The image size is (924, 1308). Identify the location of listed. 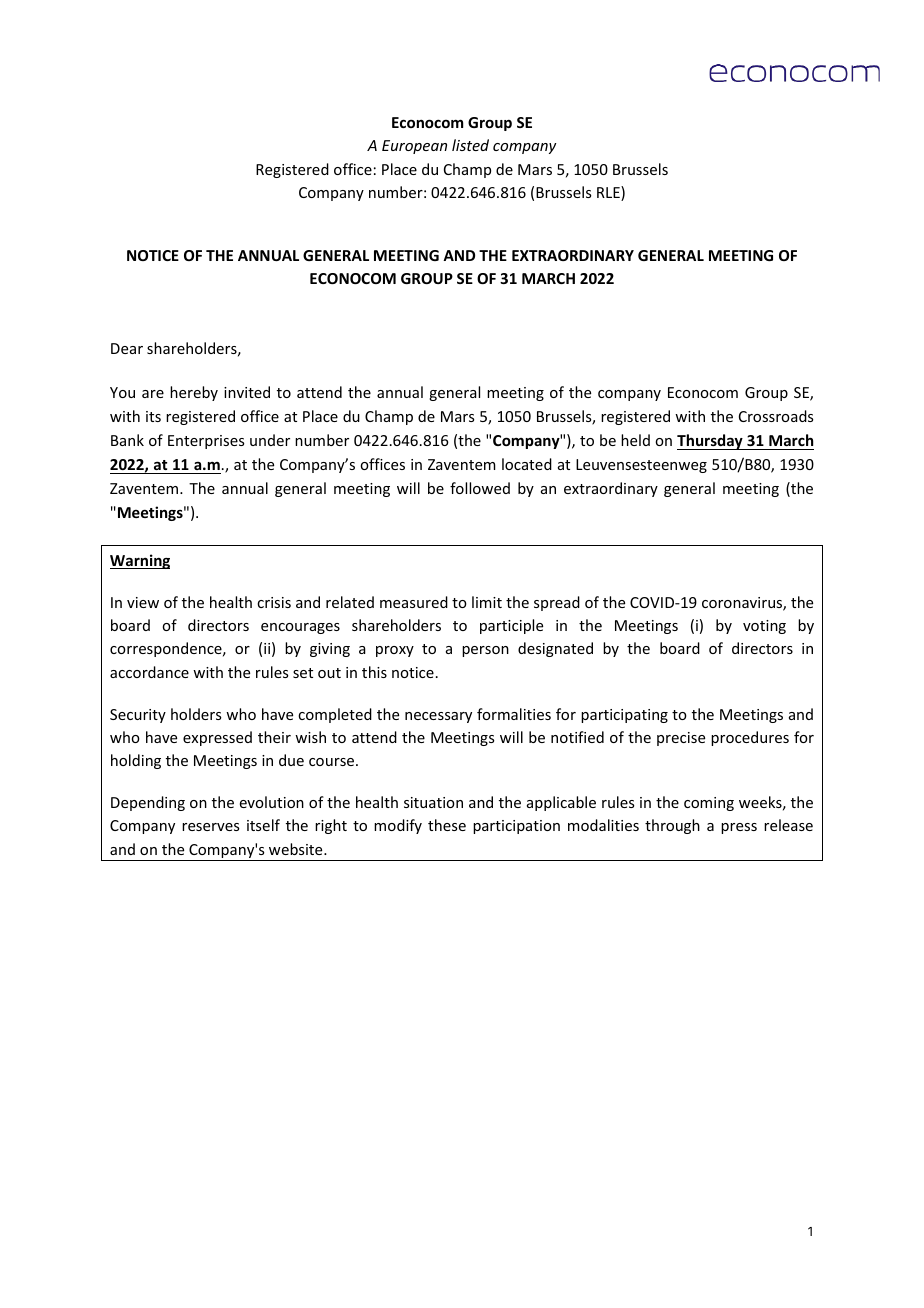
(470, 145).
